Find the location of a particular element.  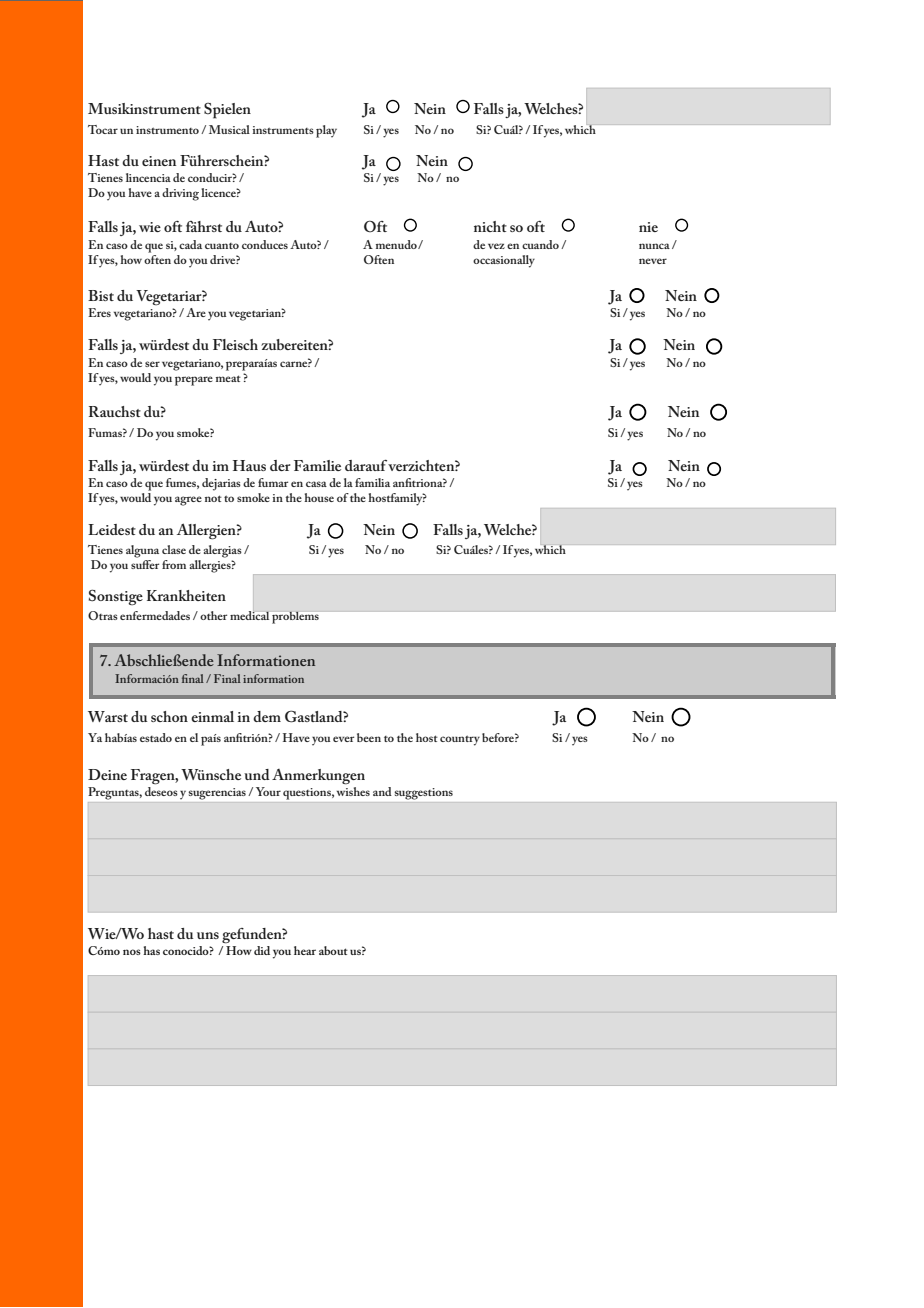

schon is located at coordinates (169, 716).
